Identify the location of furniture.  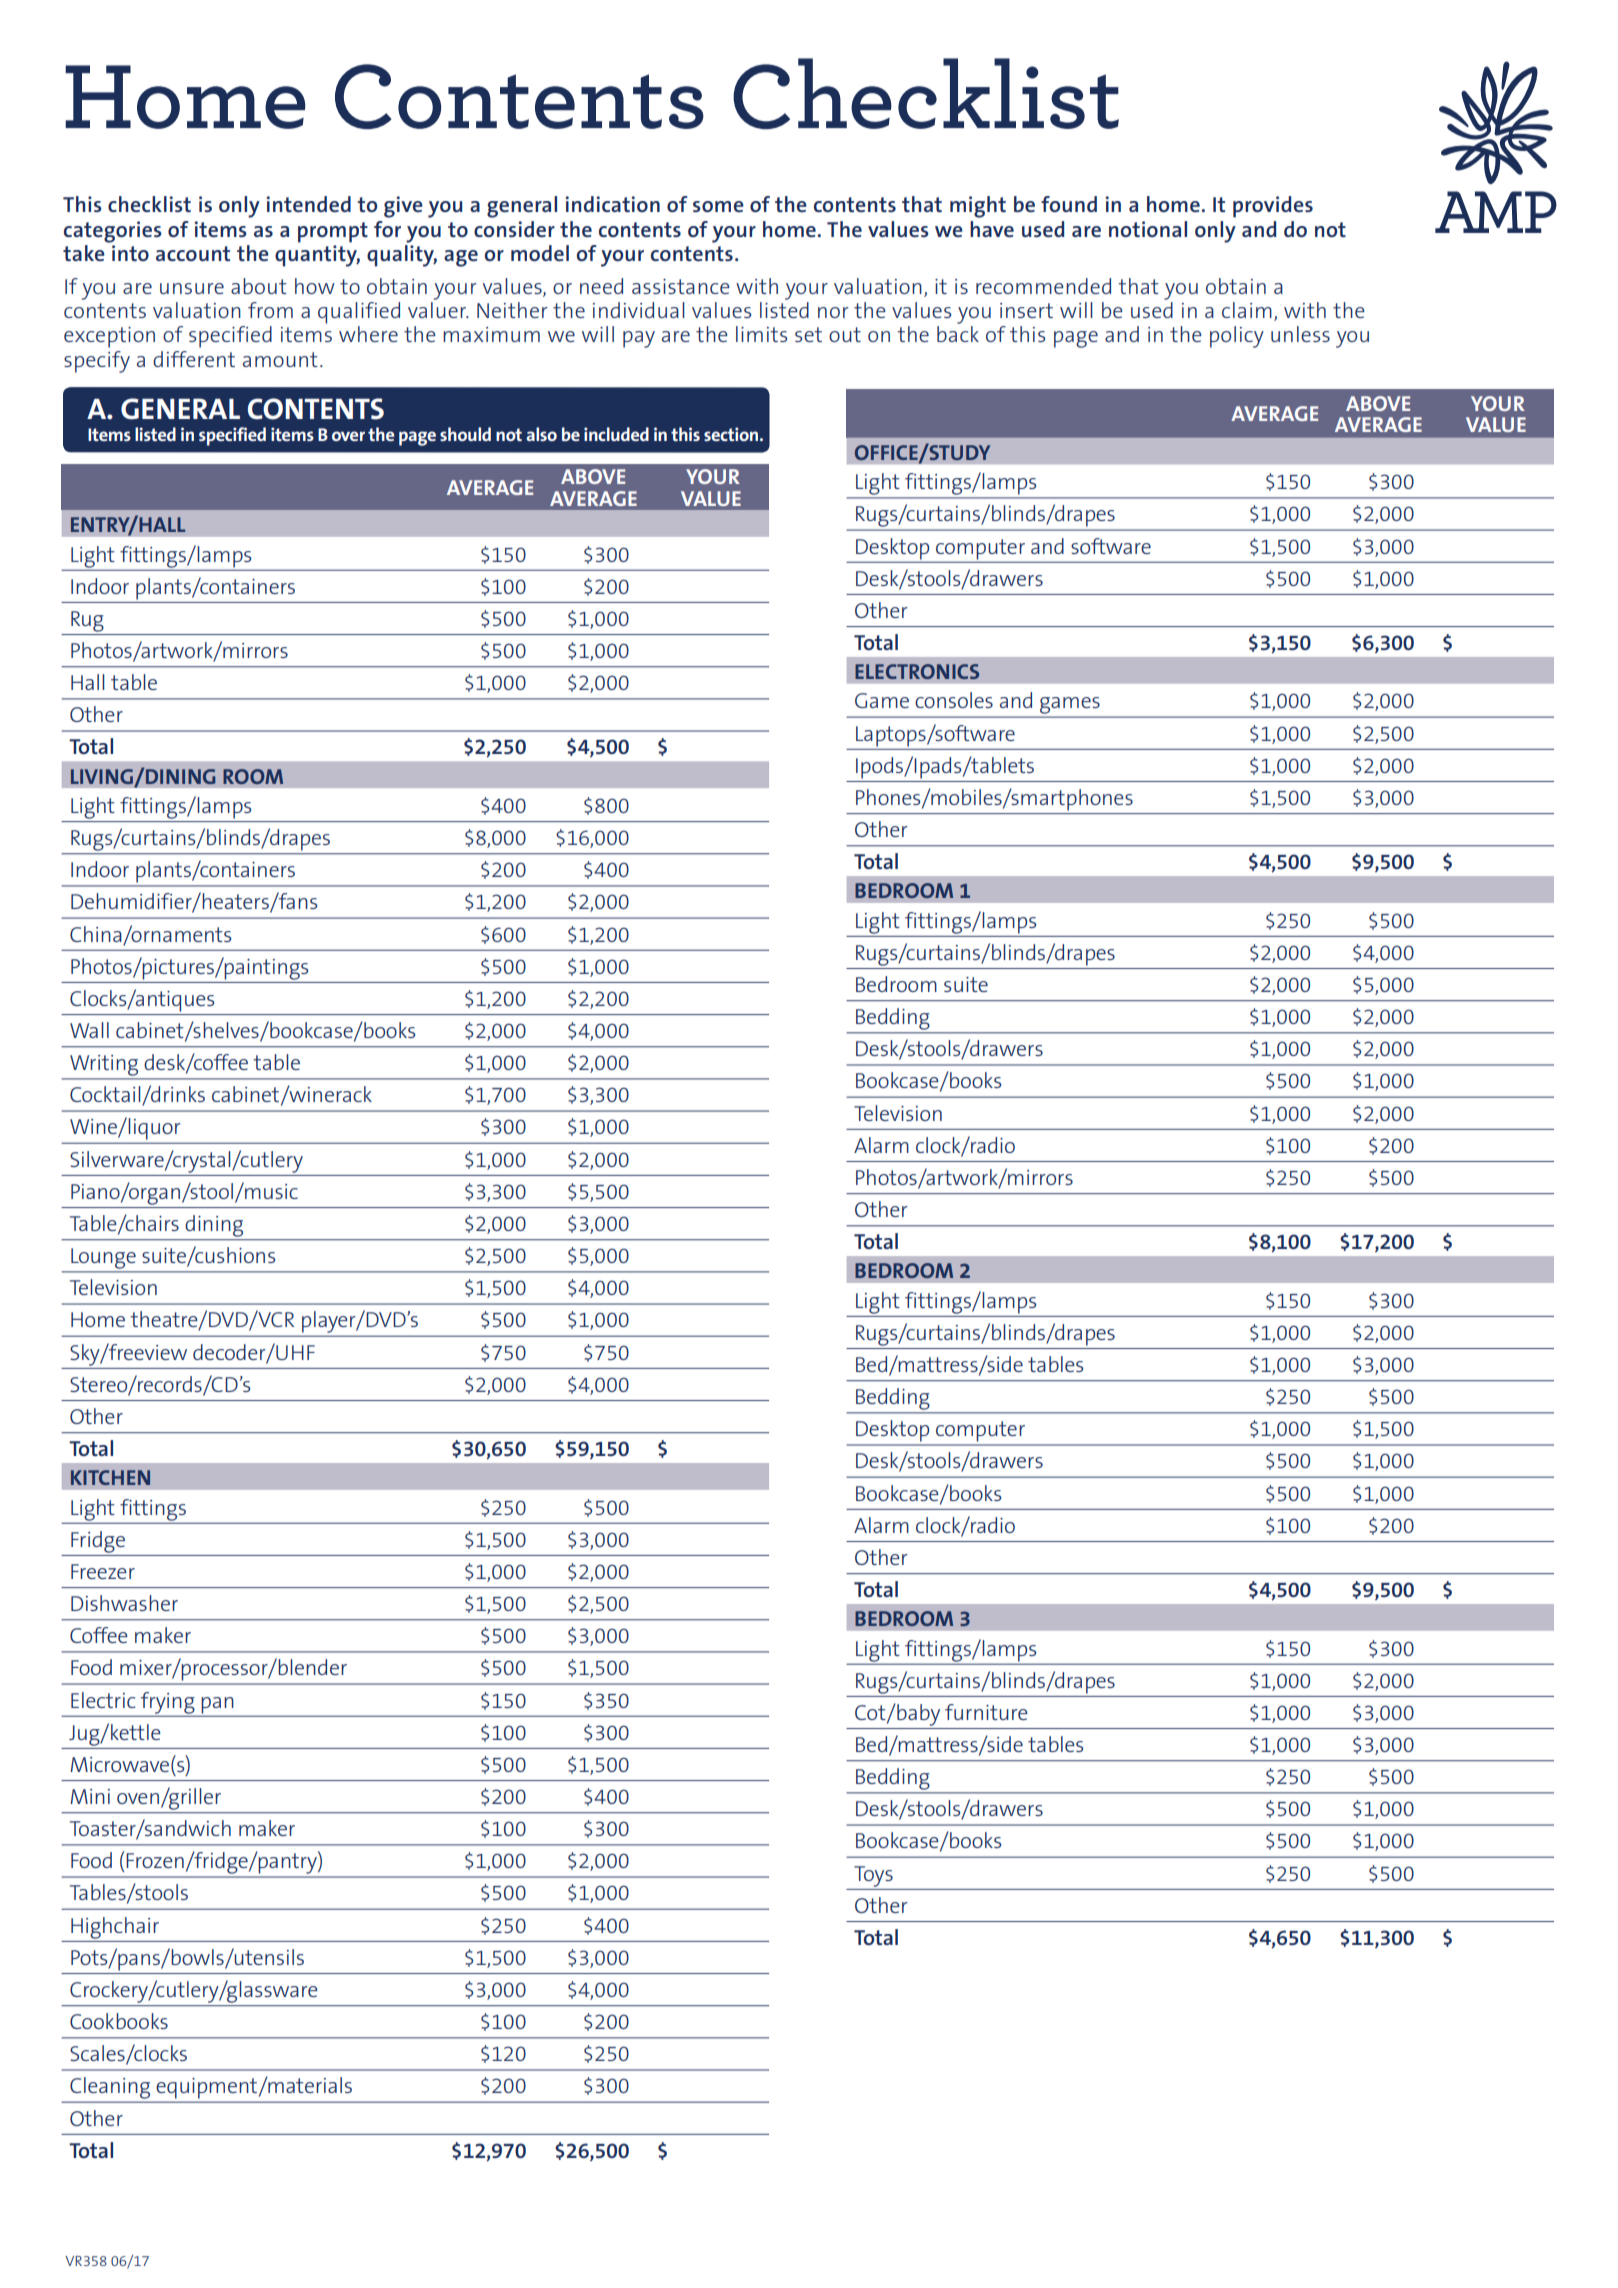
(986, 1712).
